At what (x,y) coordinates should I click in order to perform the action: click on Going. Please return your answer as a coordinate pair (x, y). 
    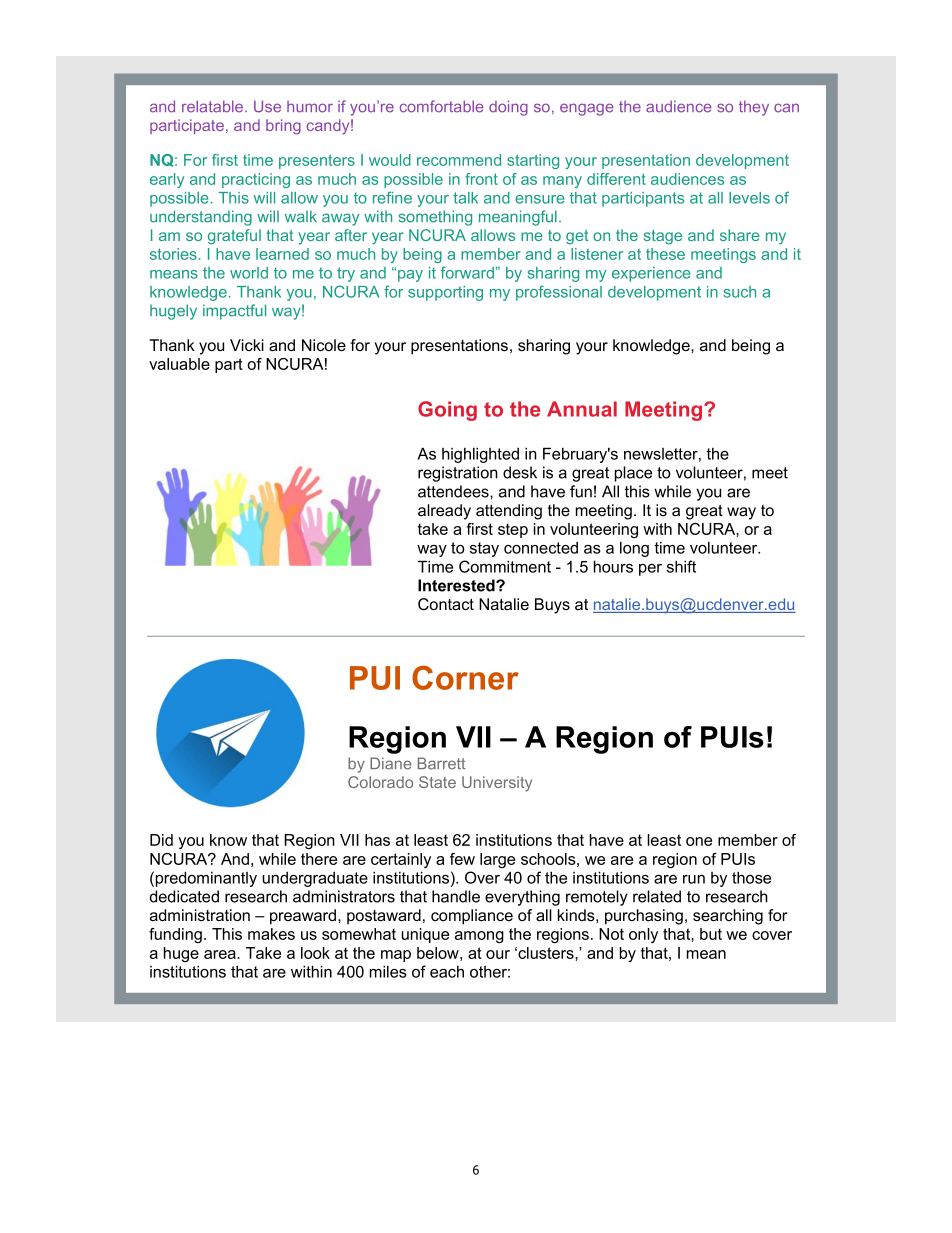
    Looking at the image, I should click on (447, 411).
